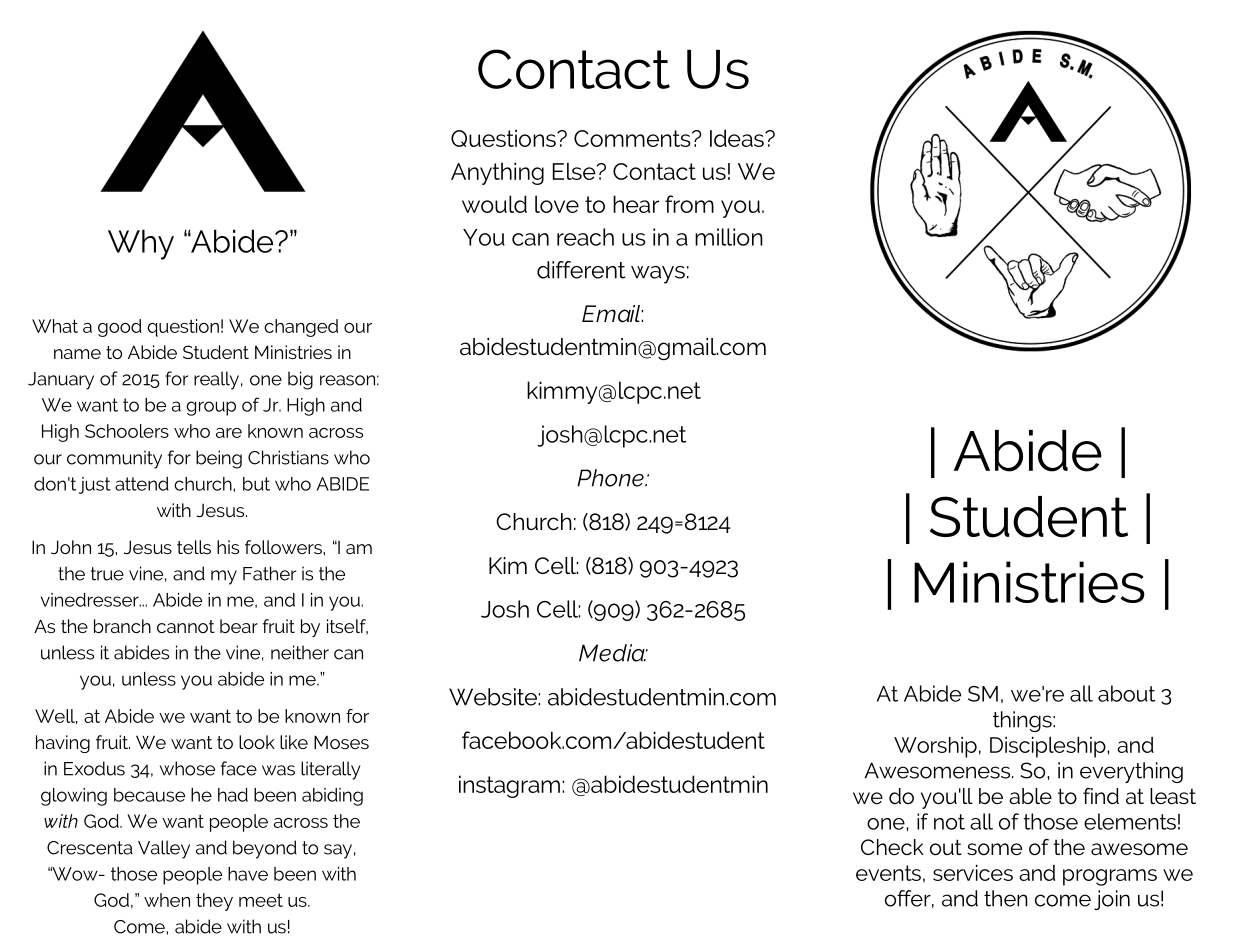 The height and width of the screenshot is (952, 1233). Describe the element at coordinates (248, 874) in the screenshot. I see `have` at that location.
